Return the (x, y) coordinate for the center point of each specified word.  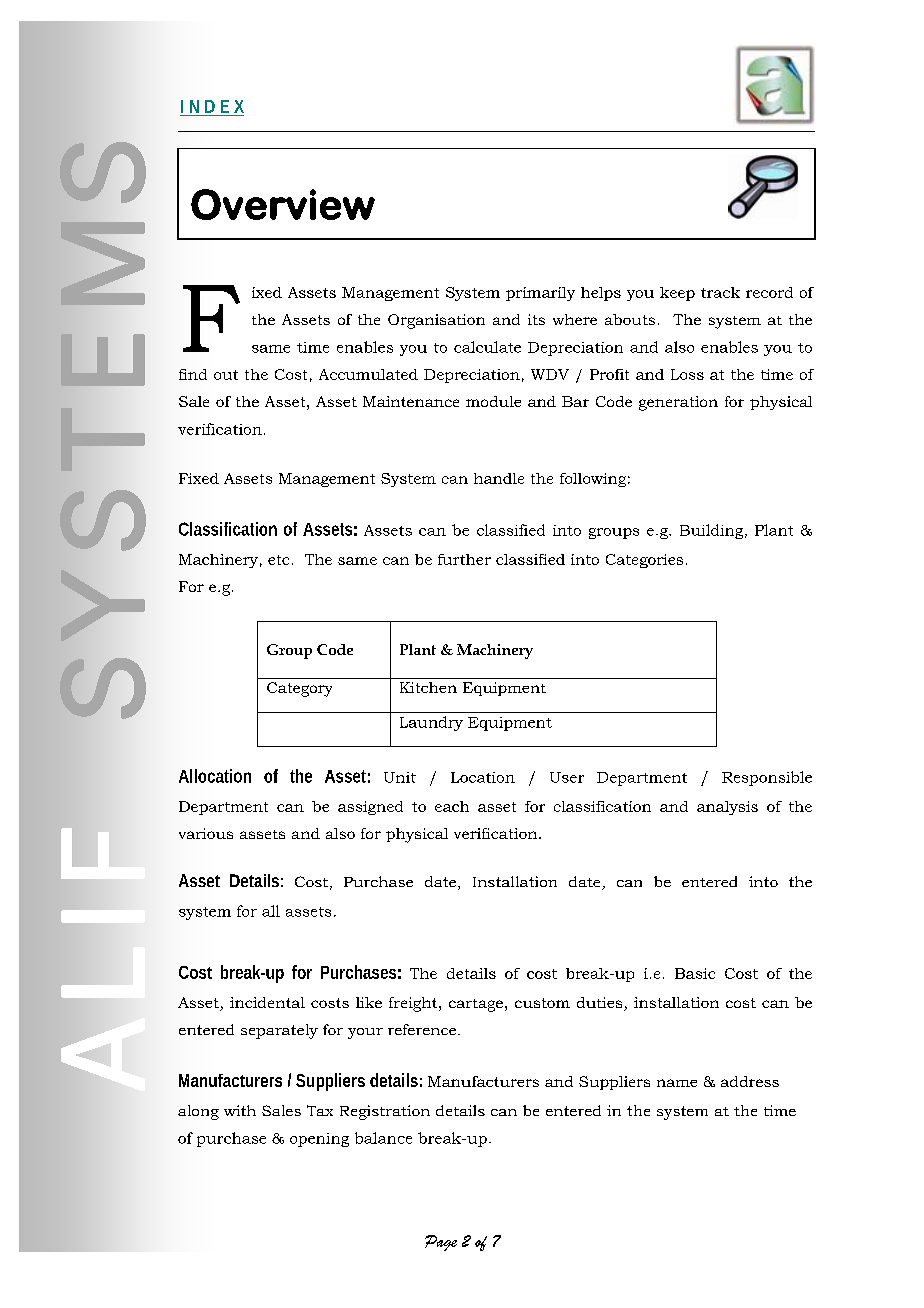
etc (278, 560)
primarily (540, 294)
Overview (283, 204)
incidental (267, 1002)
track (720, 292)
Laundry (431, 723)
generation (678, 403)
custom (542, 1003)
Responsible (767, 778)
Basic (695, 973)
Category (299, 689)
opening (319, 1140)
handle (499, 478)
